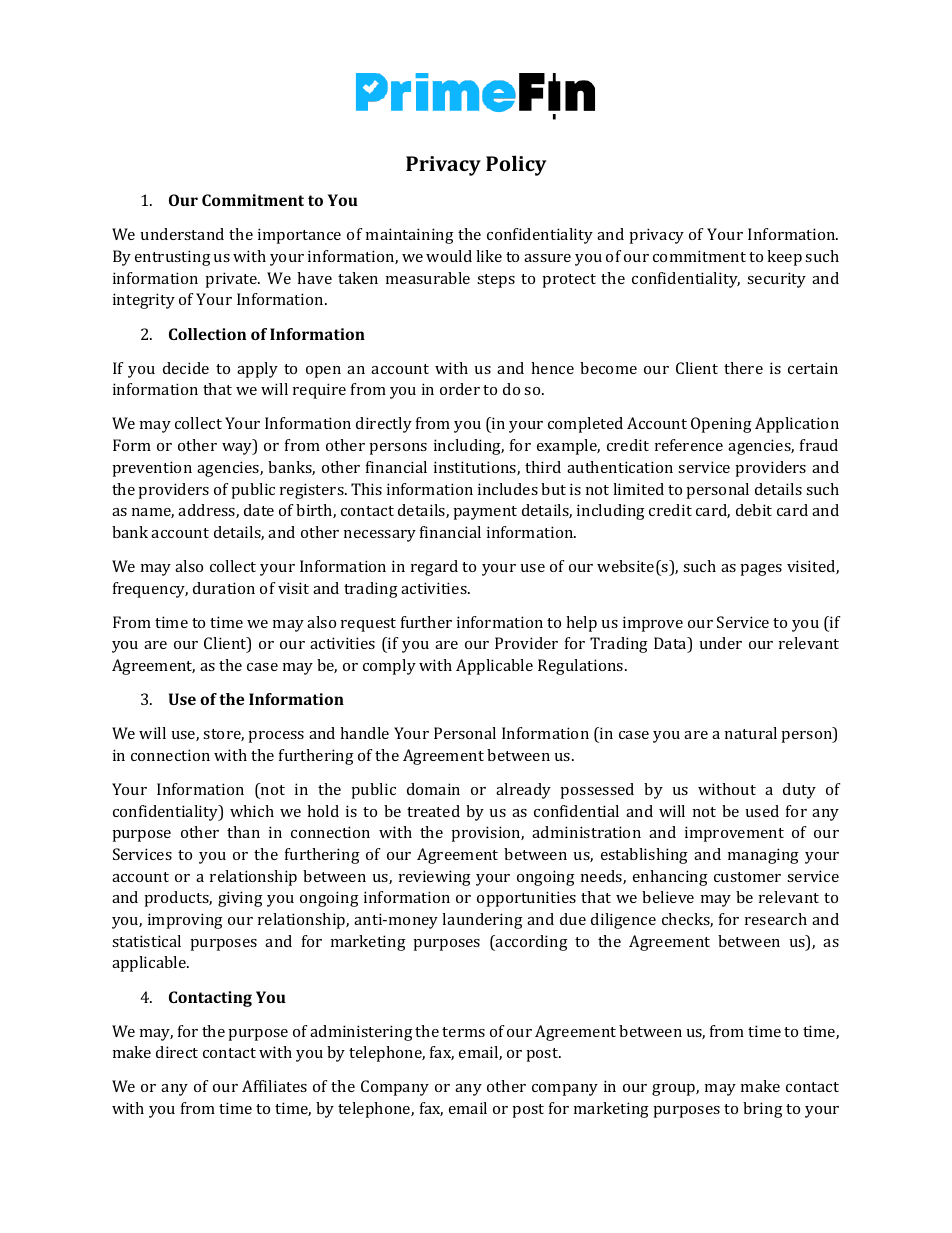  What do you see at coordinates (784, 258) in the screenshot?
I see `keep` at bounding box center [784, 258].
